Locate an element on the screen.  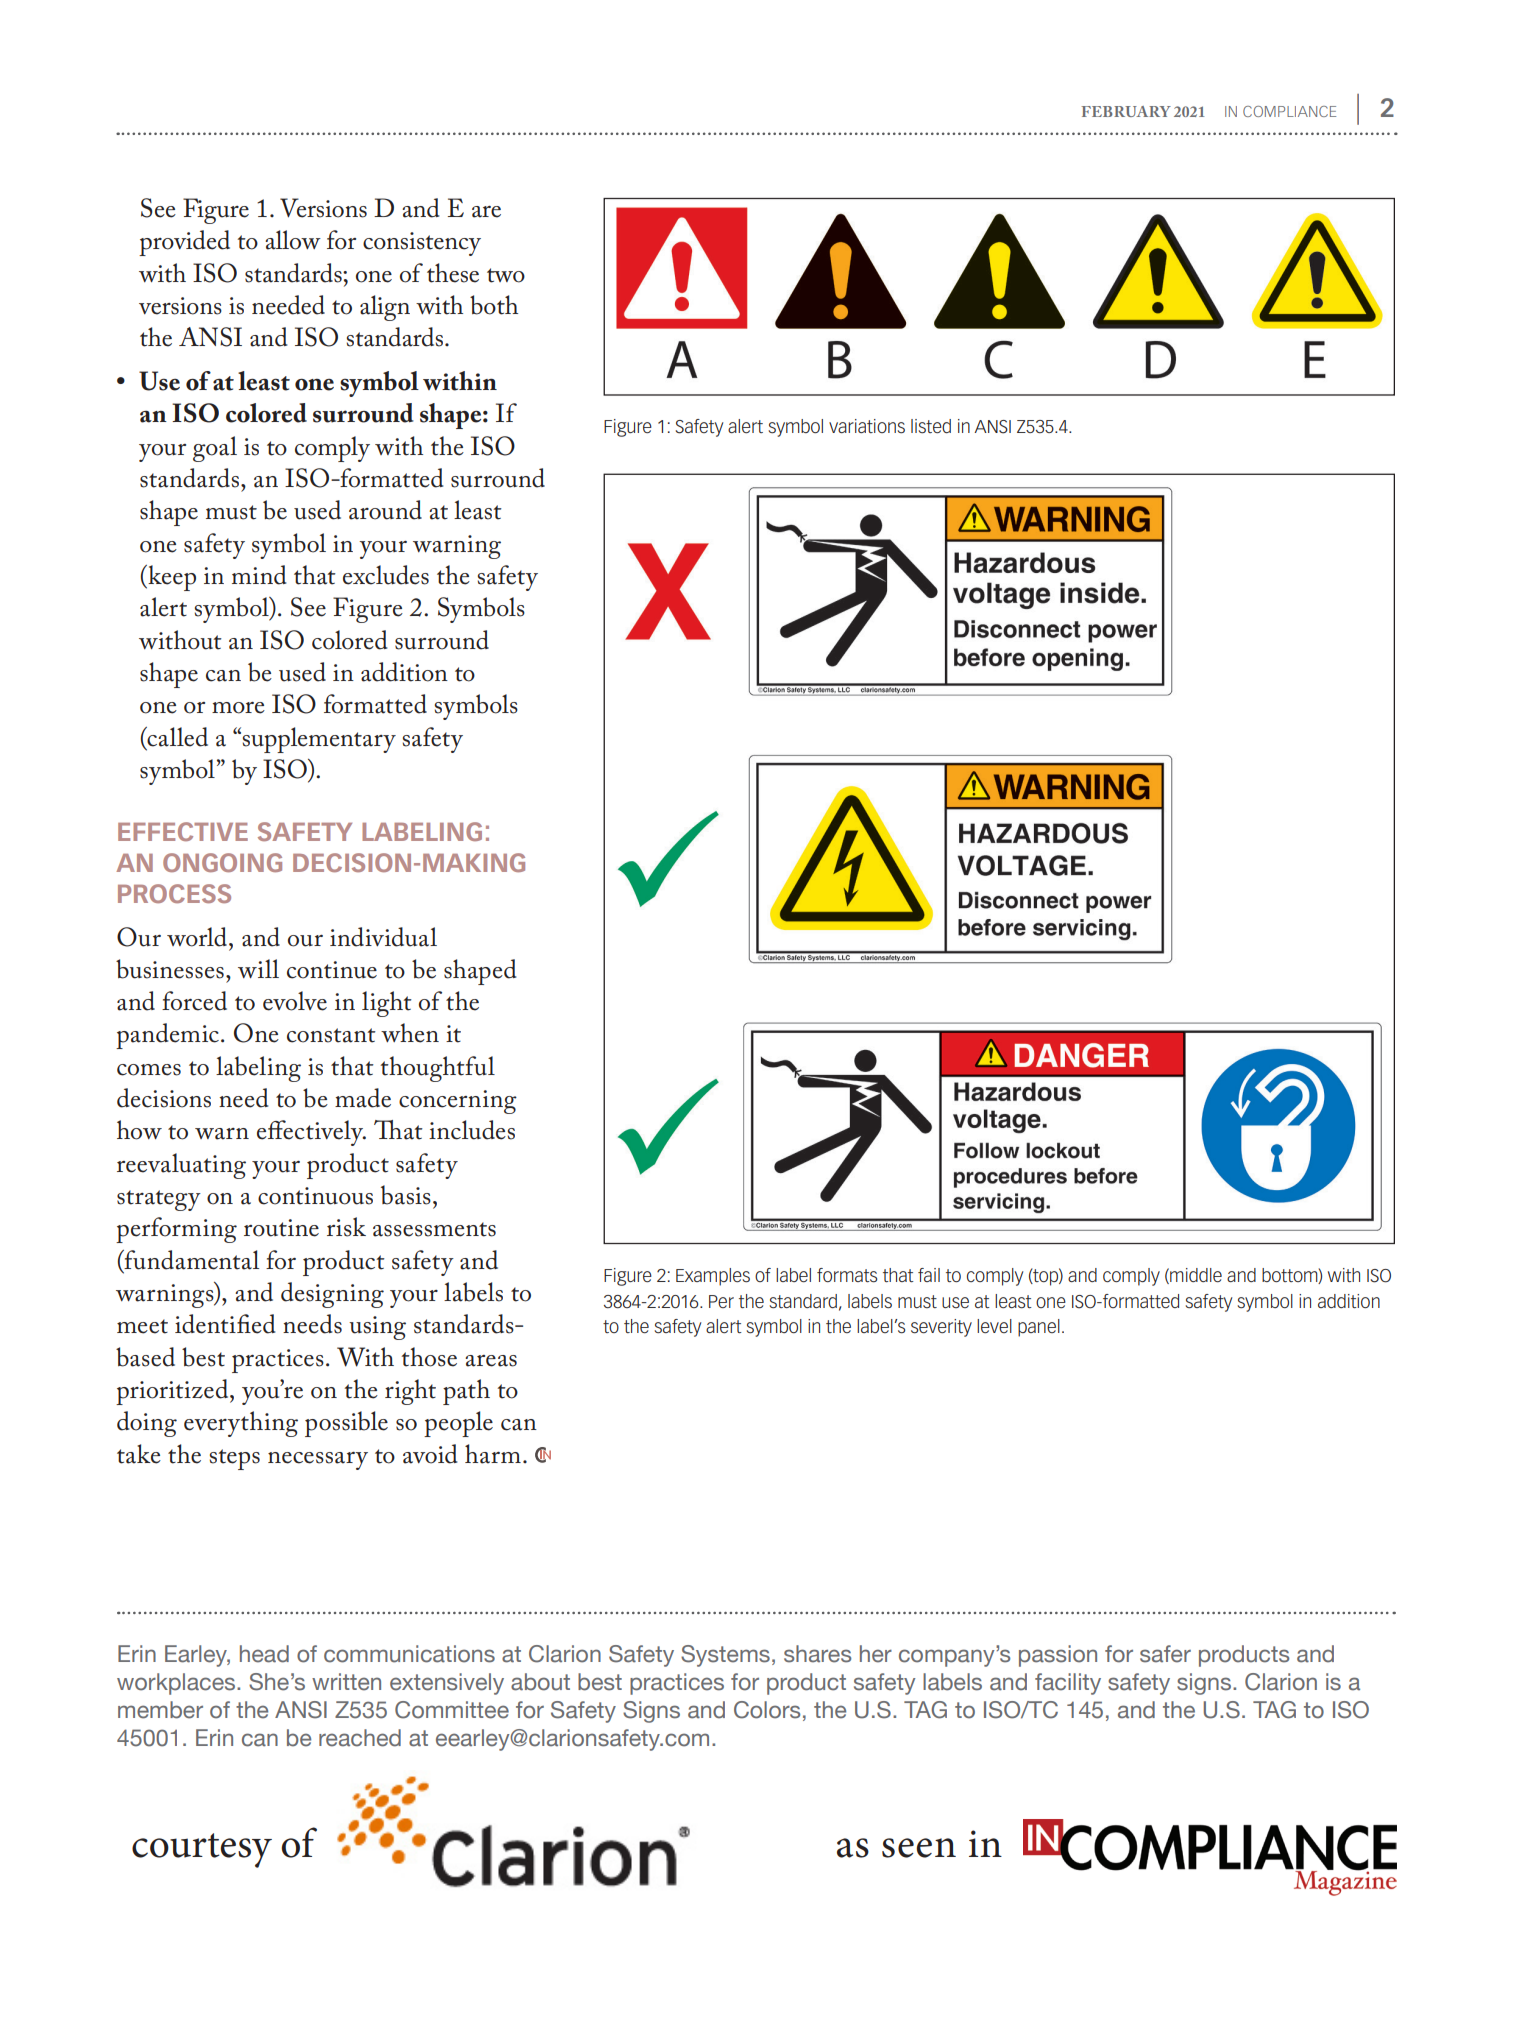
excludes is located at coordinates (386, 575).
